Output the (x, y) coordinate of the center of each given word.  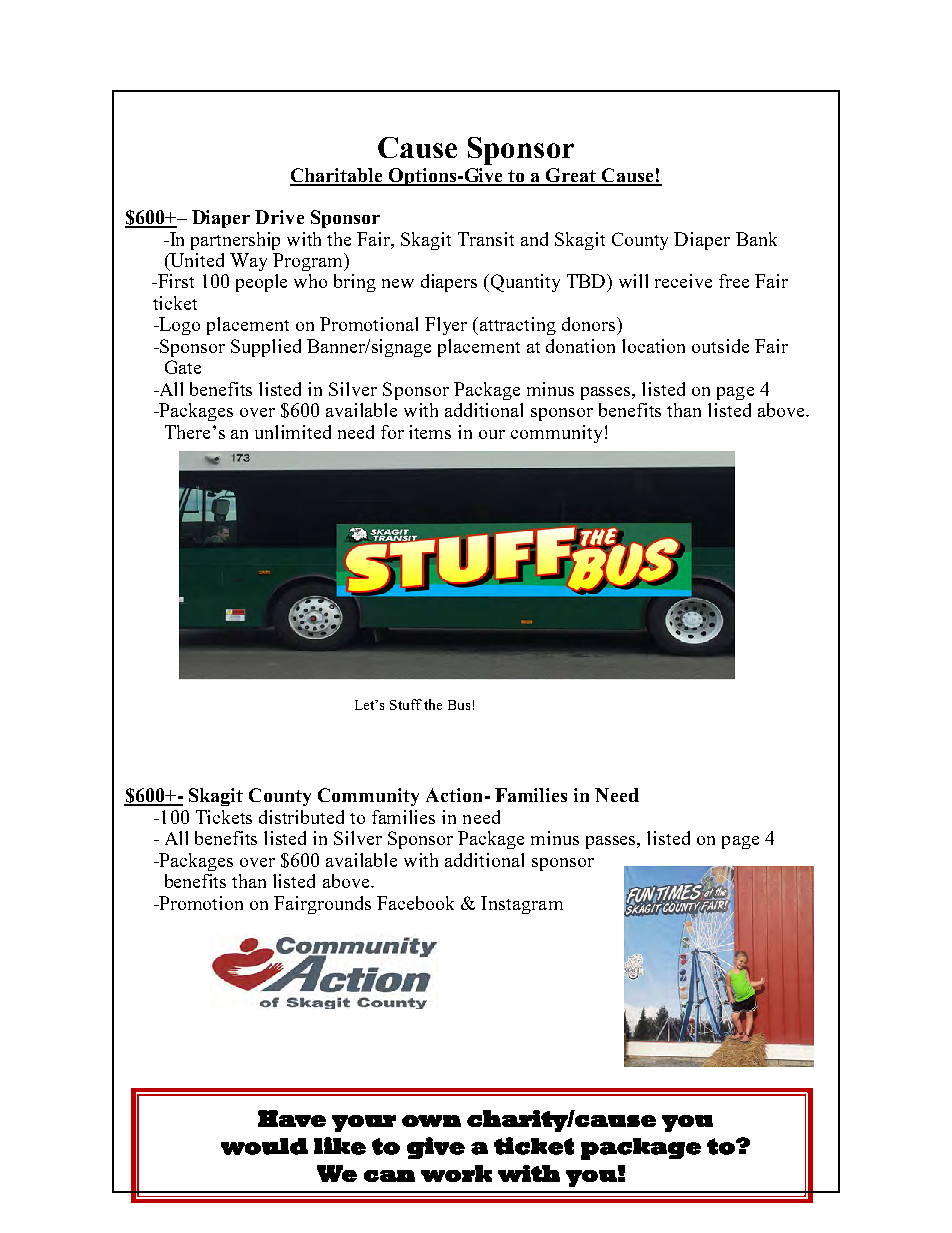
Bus (459, 705)
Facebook (415, 903)
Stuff (406, 704)
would (264, 1146)
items (430, 432)
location (653, 346)
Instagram (522, 905)
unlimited (293, 432)
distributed (301, 817)
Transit (486, 239)
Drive (279, 217)
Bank (756, 239)
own (431, 1121)
